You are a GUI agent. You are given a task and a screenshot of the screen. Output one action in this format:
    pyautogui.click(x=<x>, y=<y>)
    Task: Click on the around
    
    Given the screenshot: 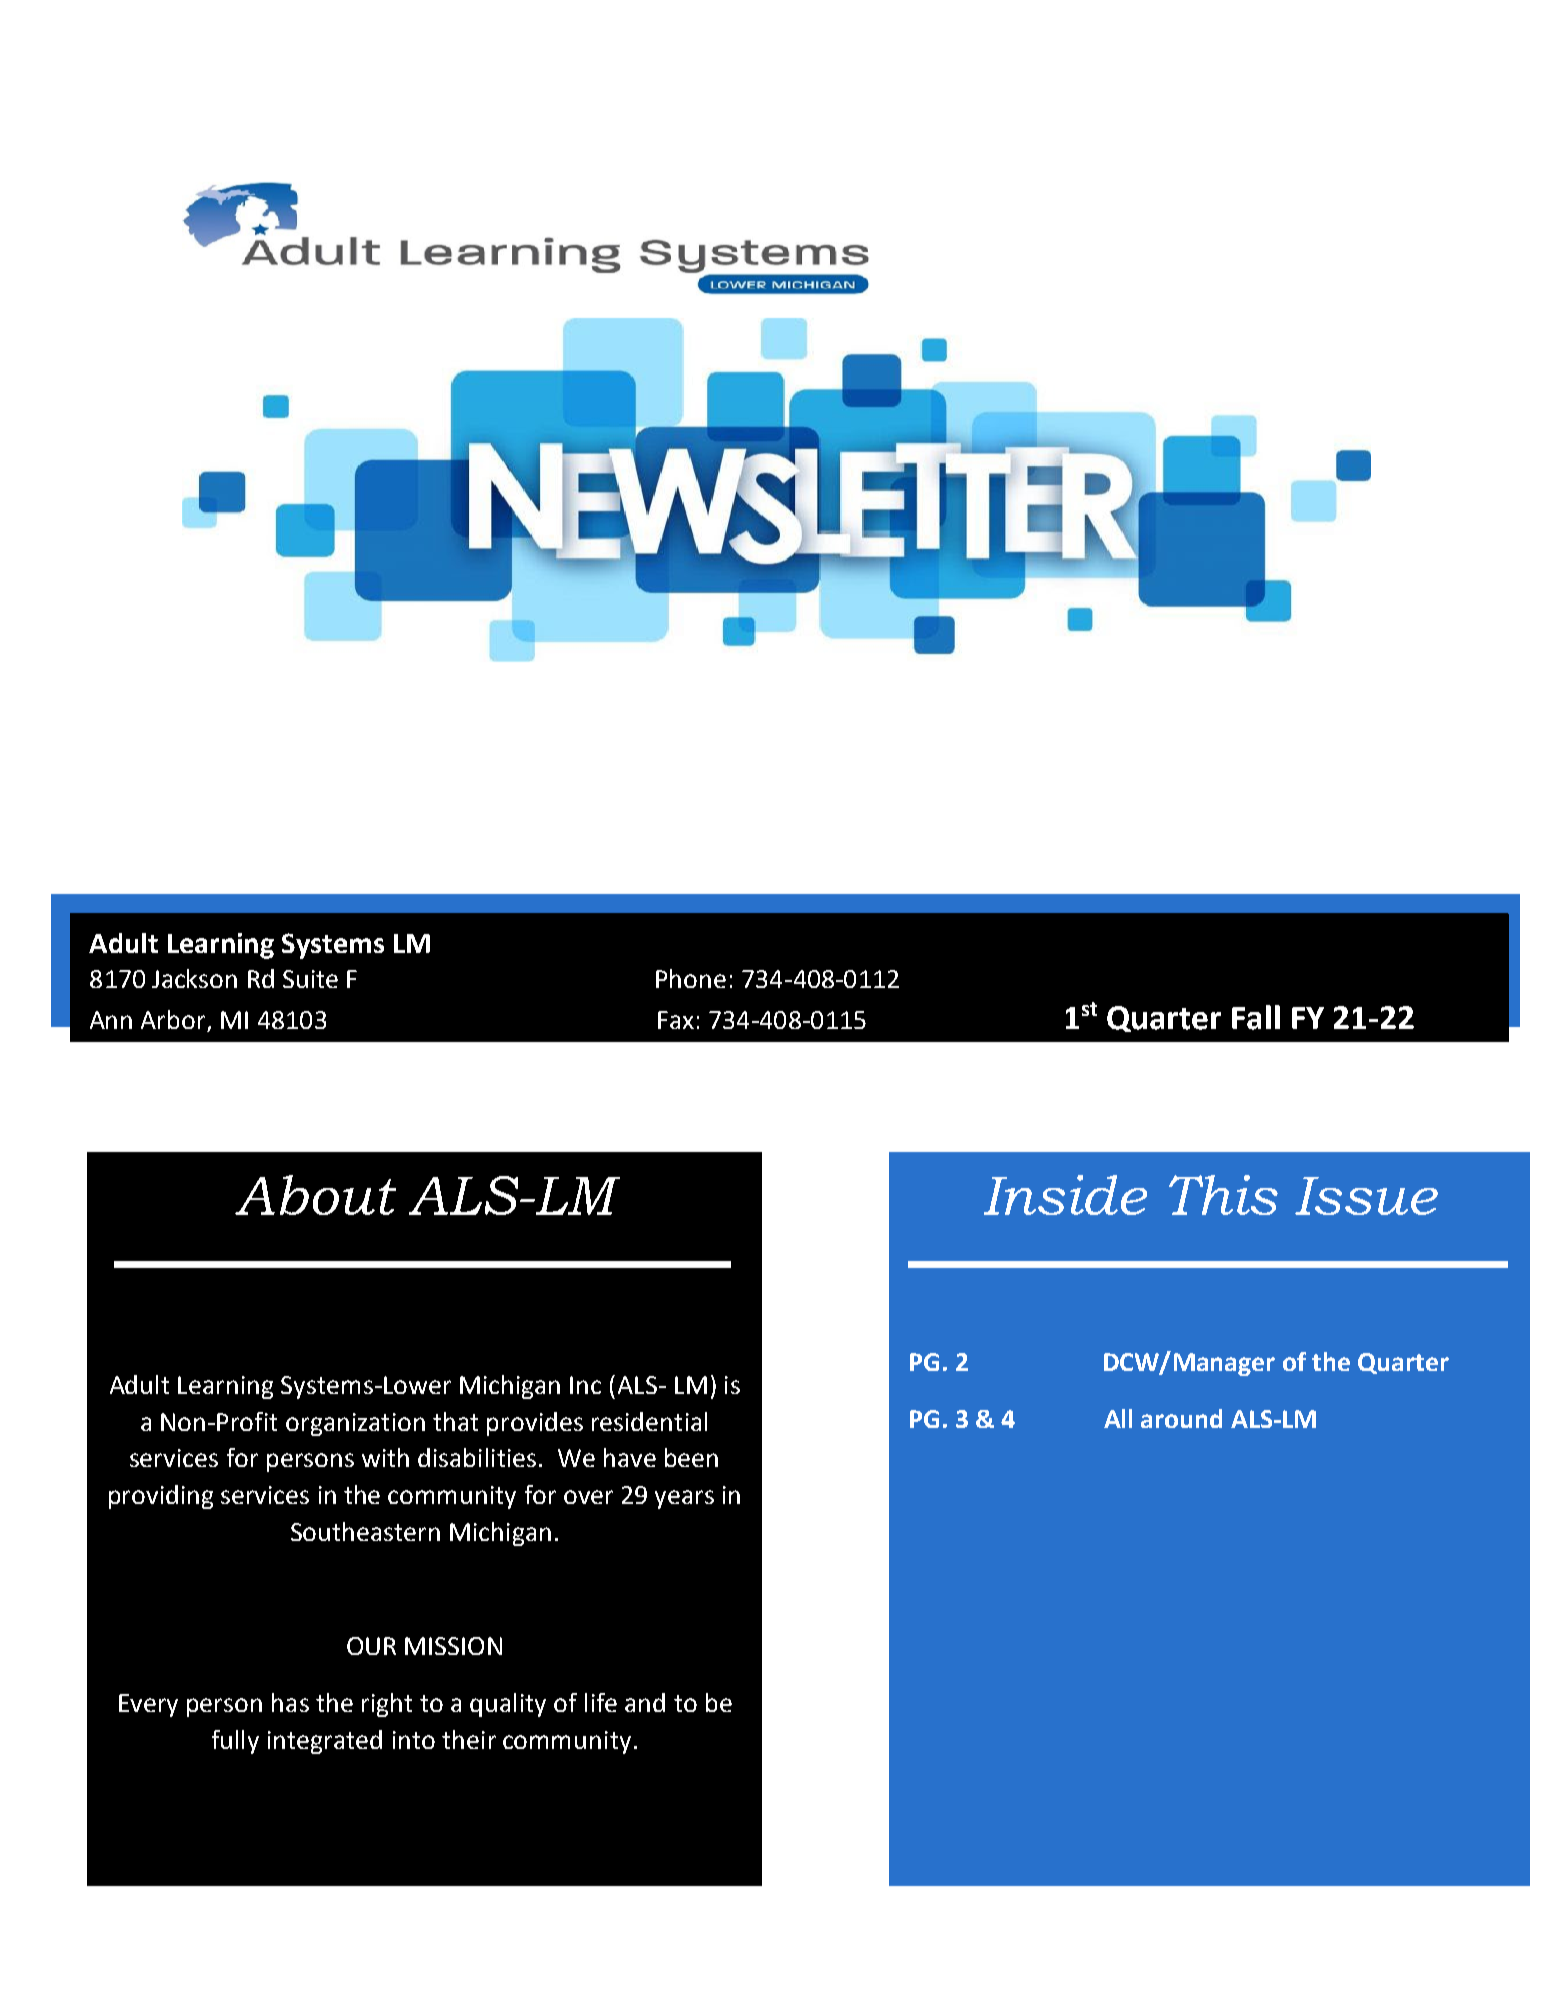 What is the action you would take?
    pyautogui.click(x=1181, y=1418)
